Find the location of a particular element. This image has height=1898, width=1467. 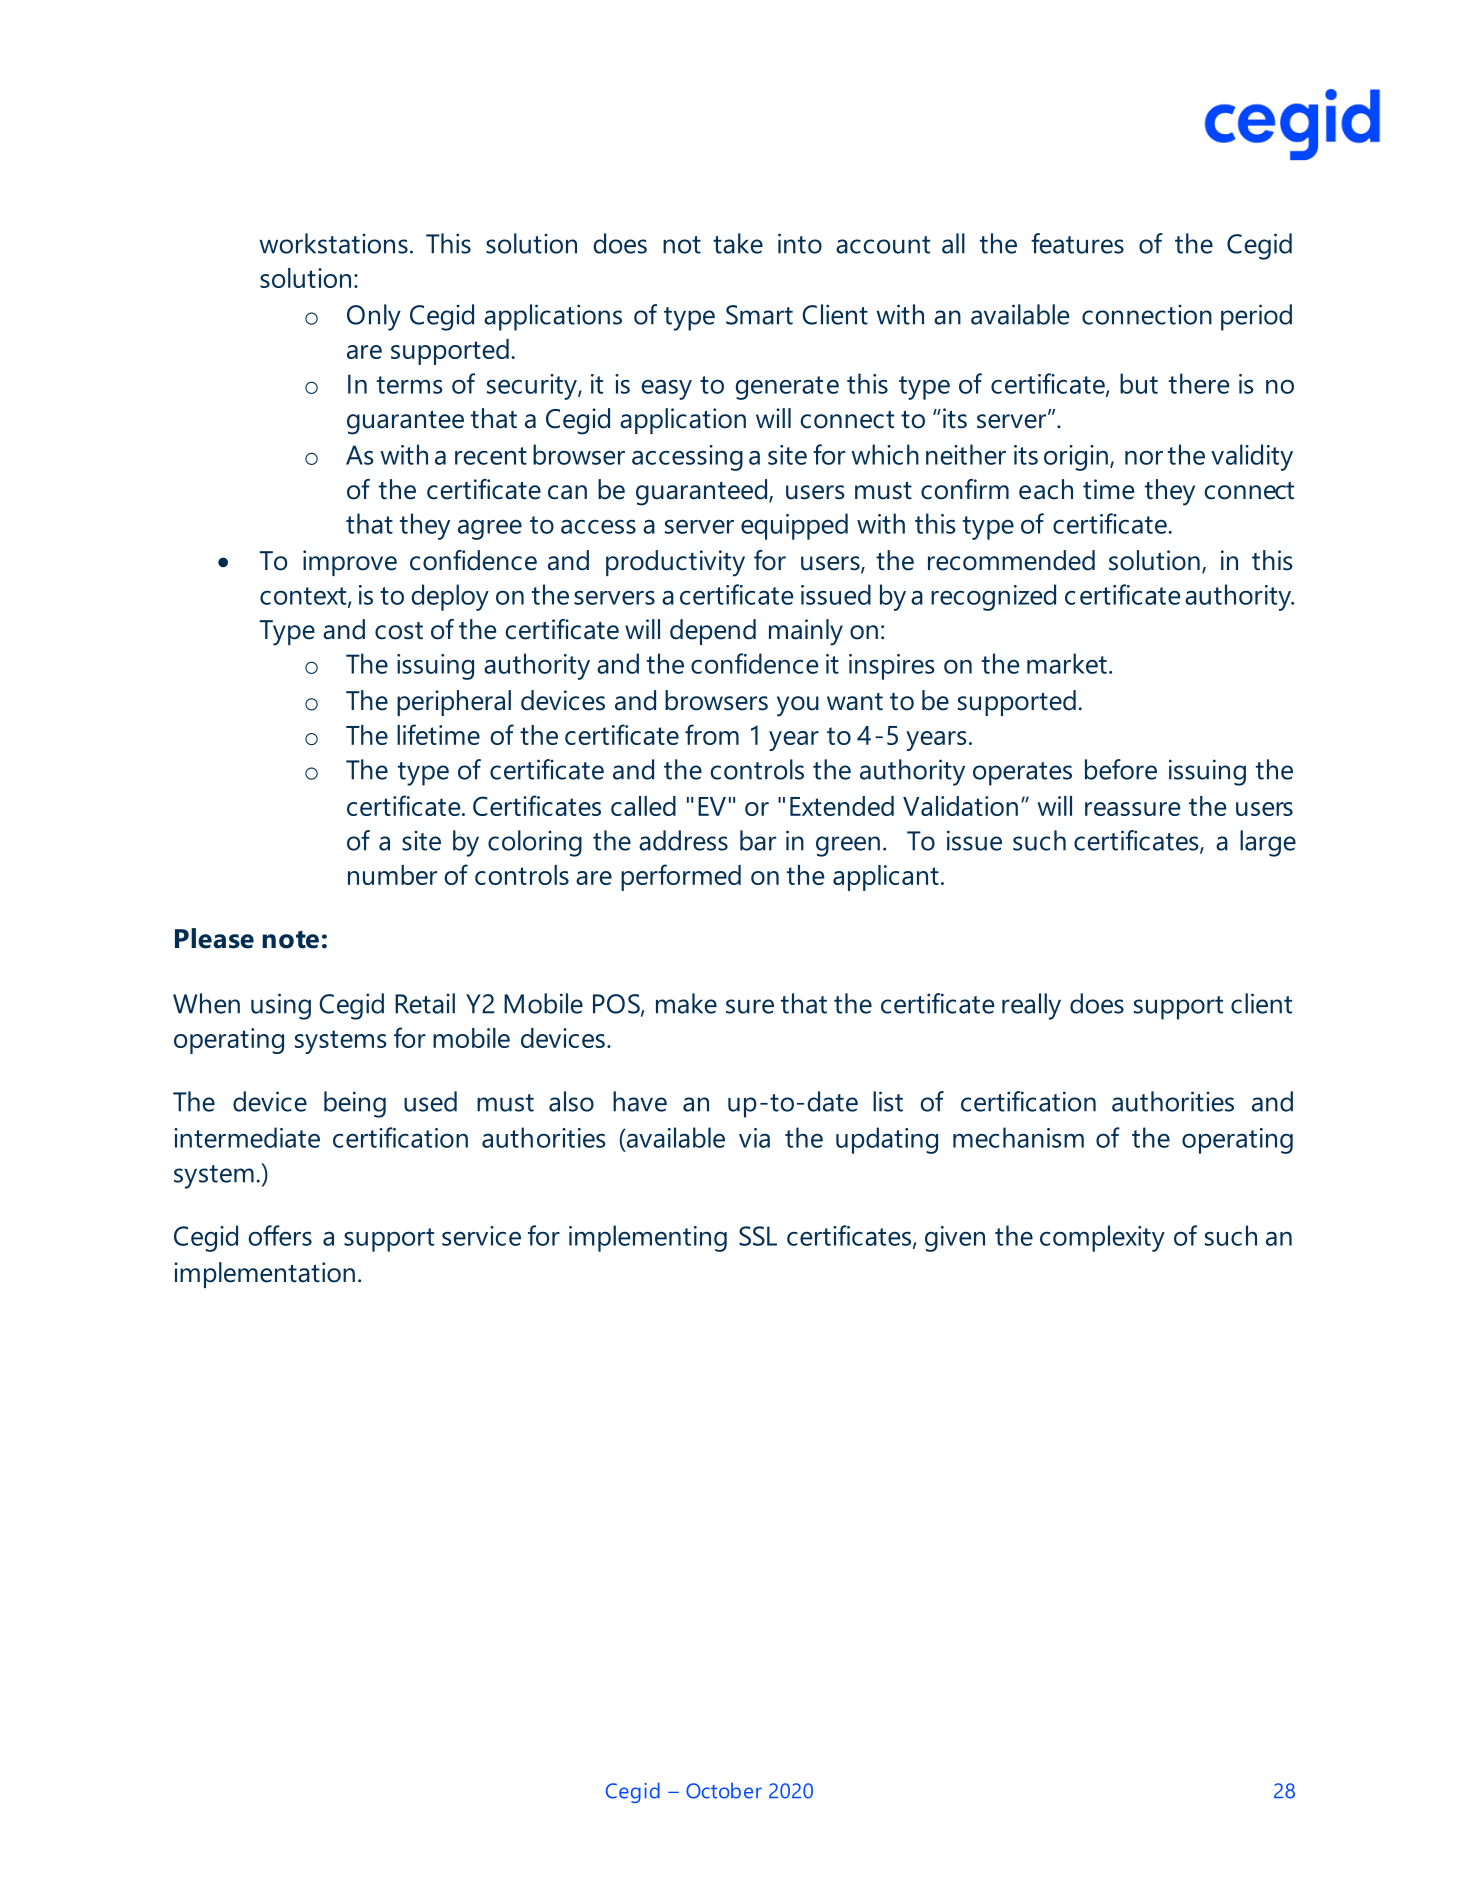

make is located at coordinates (686, 1003).
